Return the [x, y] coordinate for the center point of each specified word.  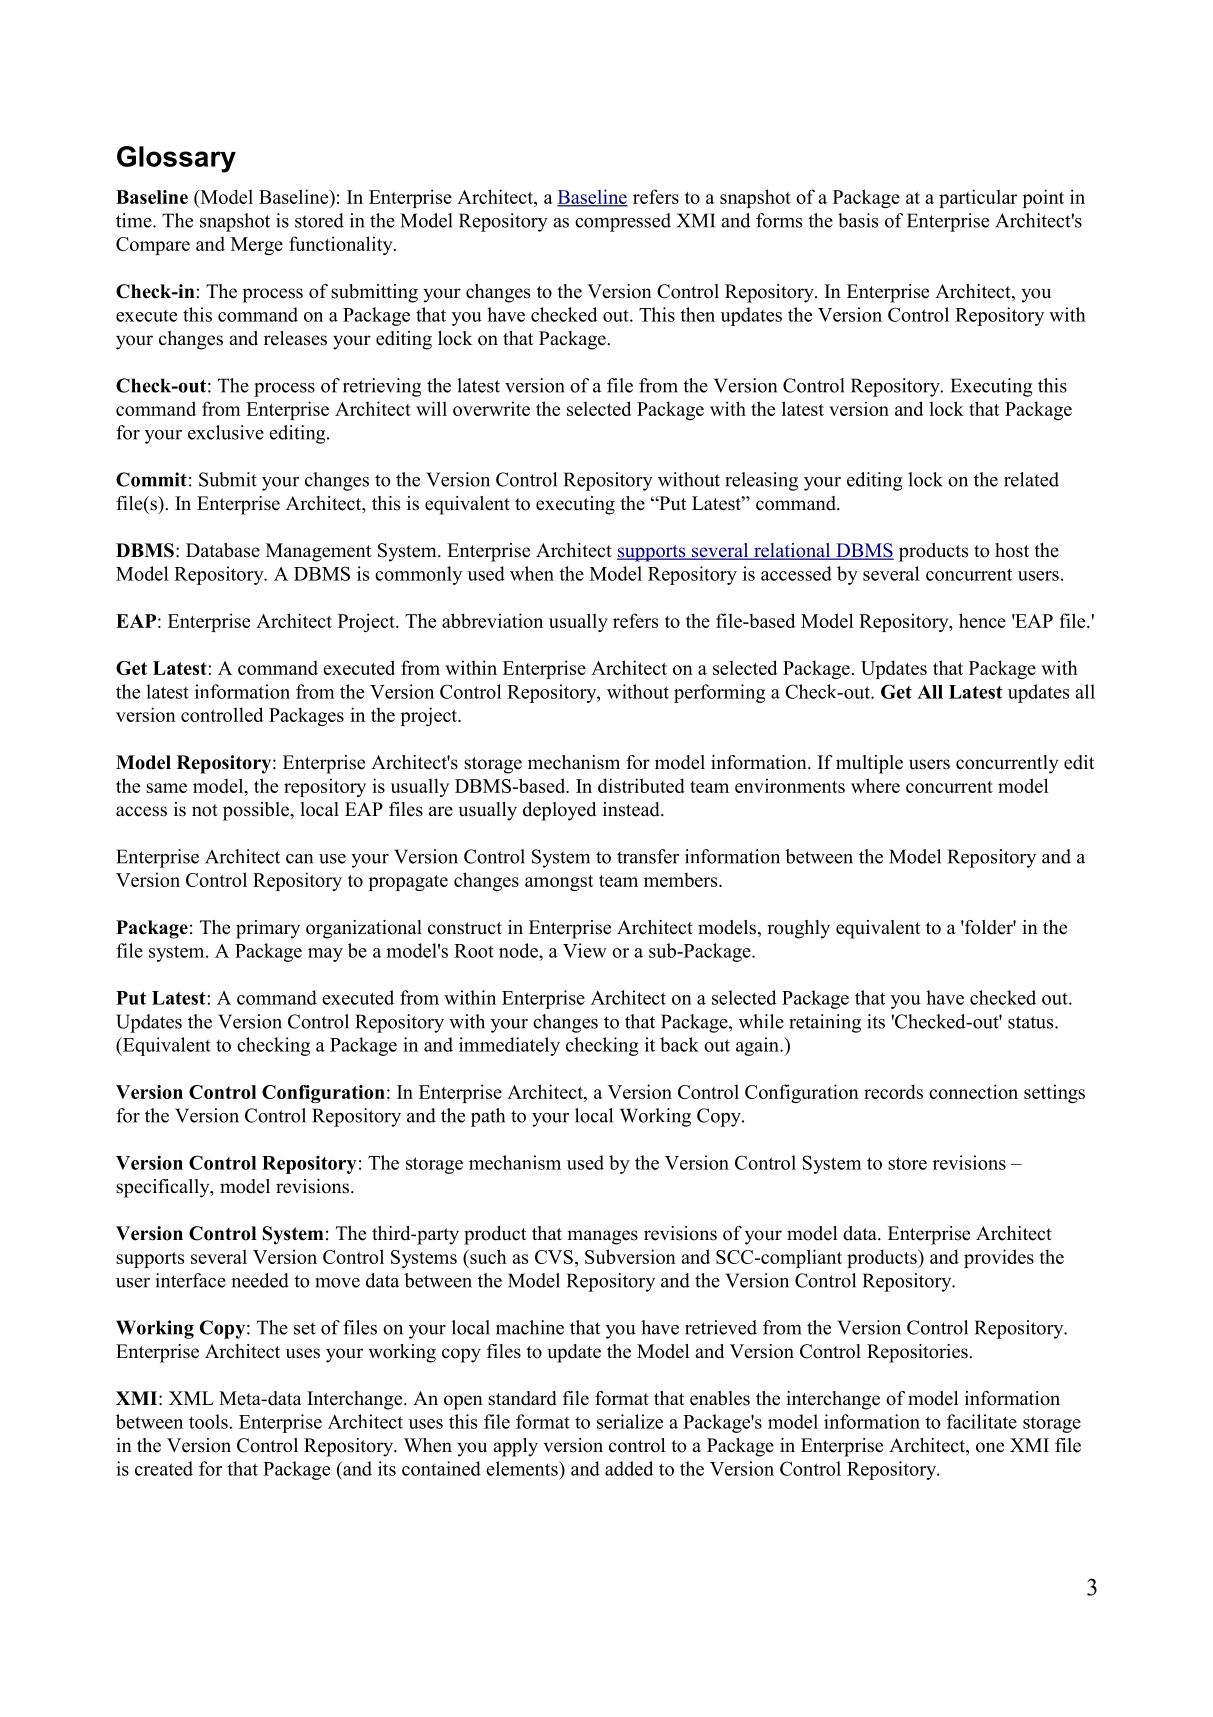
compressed [623, 222]
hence [982, 620]
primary [268, 929]
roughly [798, 929]
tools [209, 1421]
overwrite [491, 408]
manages [602, 1237]
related [1031, 479]
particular [978, 198]
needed [260, 1280]
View [585, 950]
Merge [257, 246]
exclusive [226, 432]
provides [999, 1258]
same [166, 788]
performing [719, 693]
